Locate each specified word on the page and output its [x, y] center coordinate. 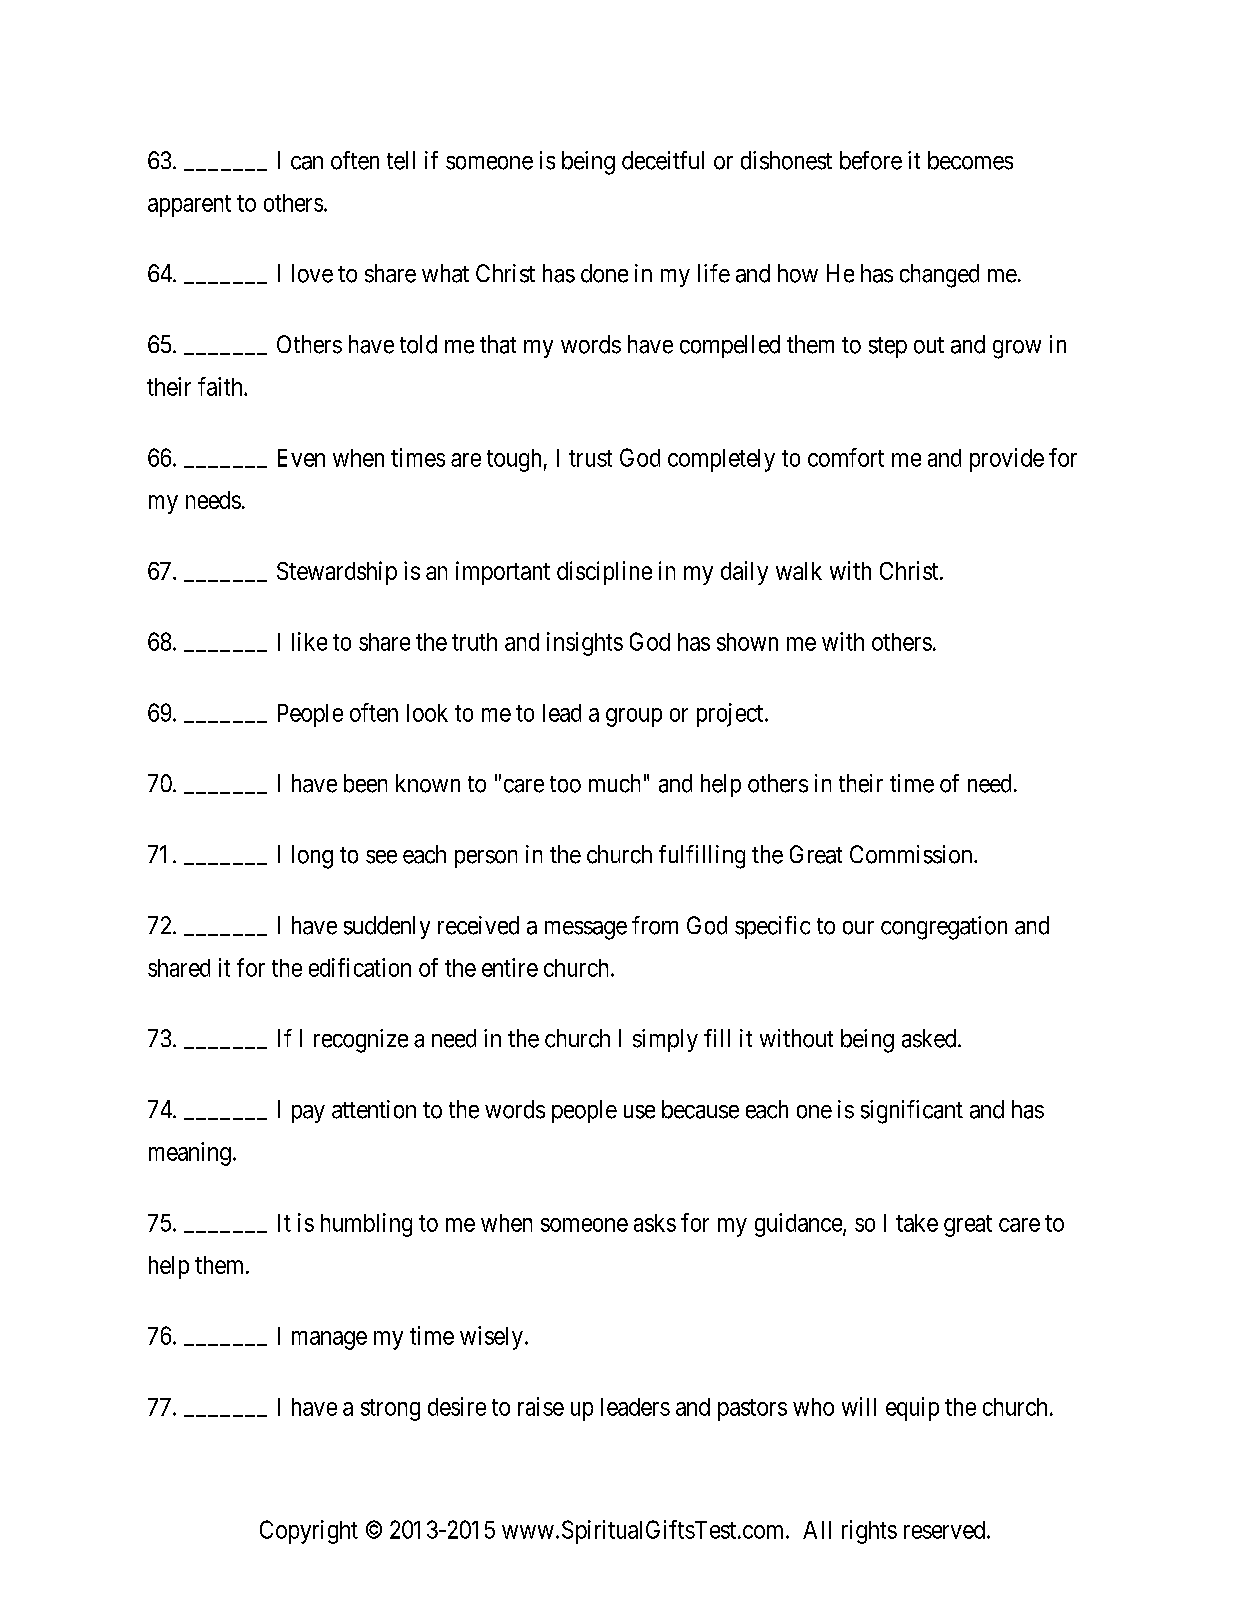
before [871, 160]
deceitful [663, 160]
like [309, 641]
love [312, 273]
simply [665, 1040]
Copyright [309, 1532]
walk [799, 571]
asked [930, 1038]
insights [585, 644]
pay [308, 1114]
